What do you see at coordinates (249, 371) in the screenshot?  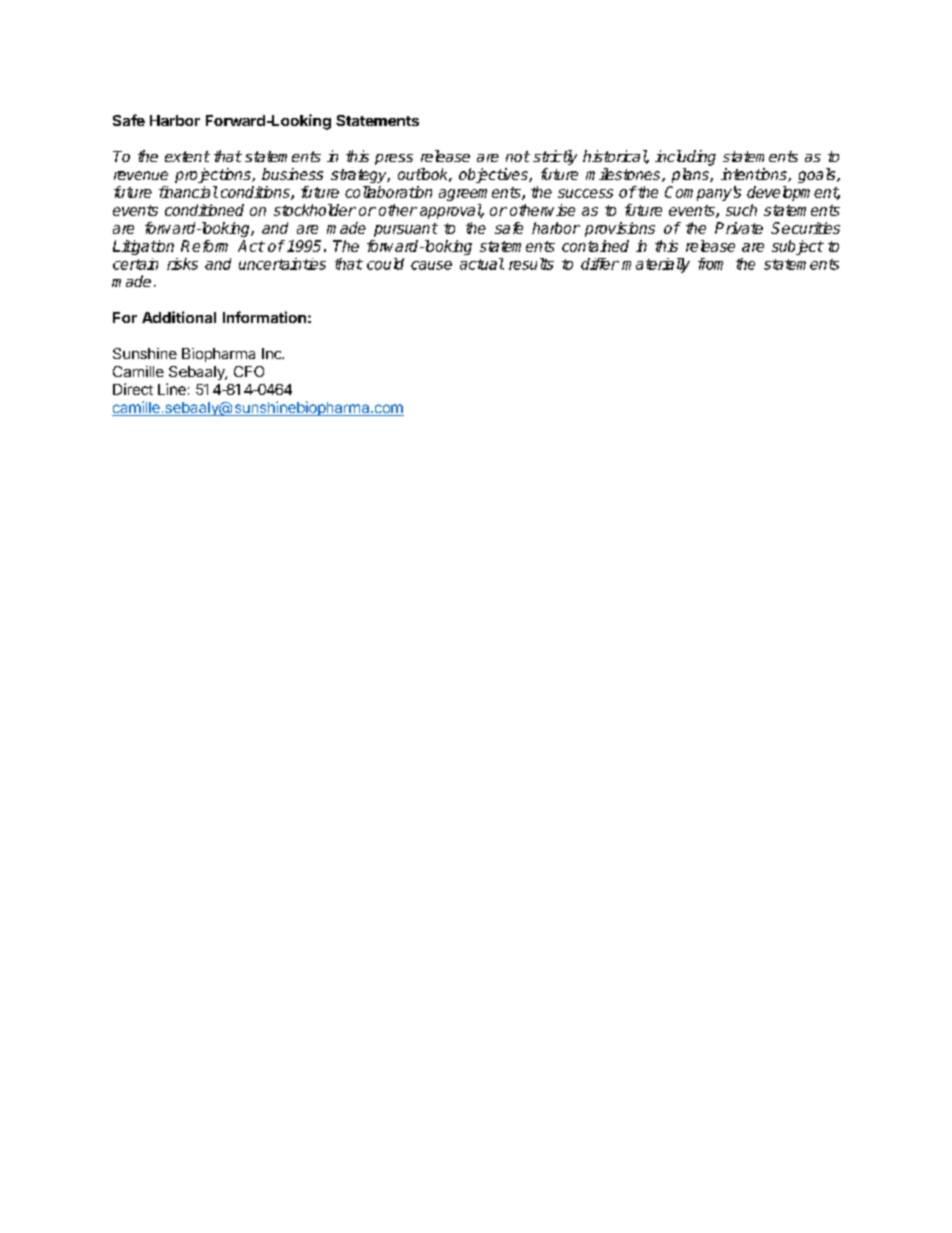 I see `CFO` at bounding box center [249, 371].
